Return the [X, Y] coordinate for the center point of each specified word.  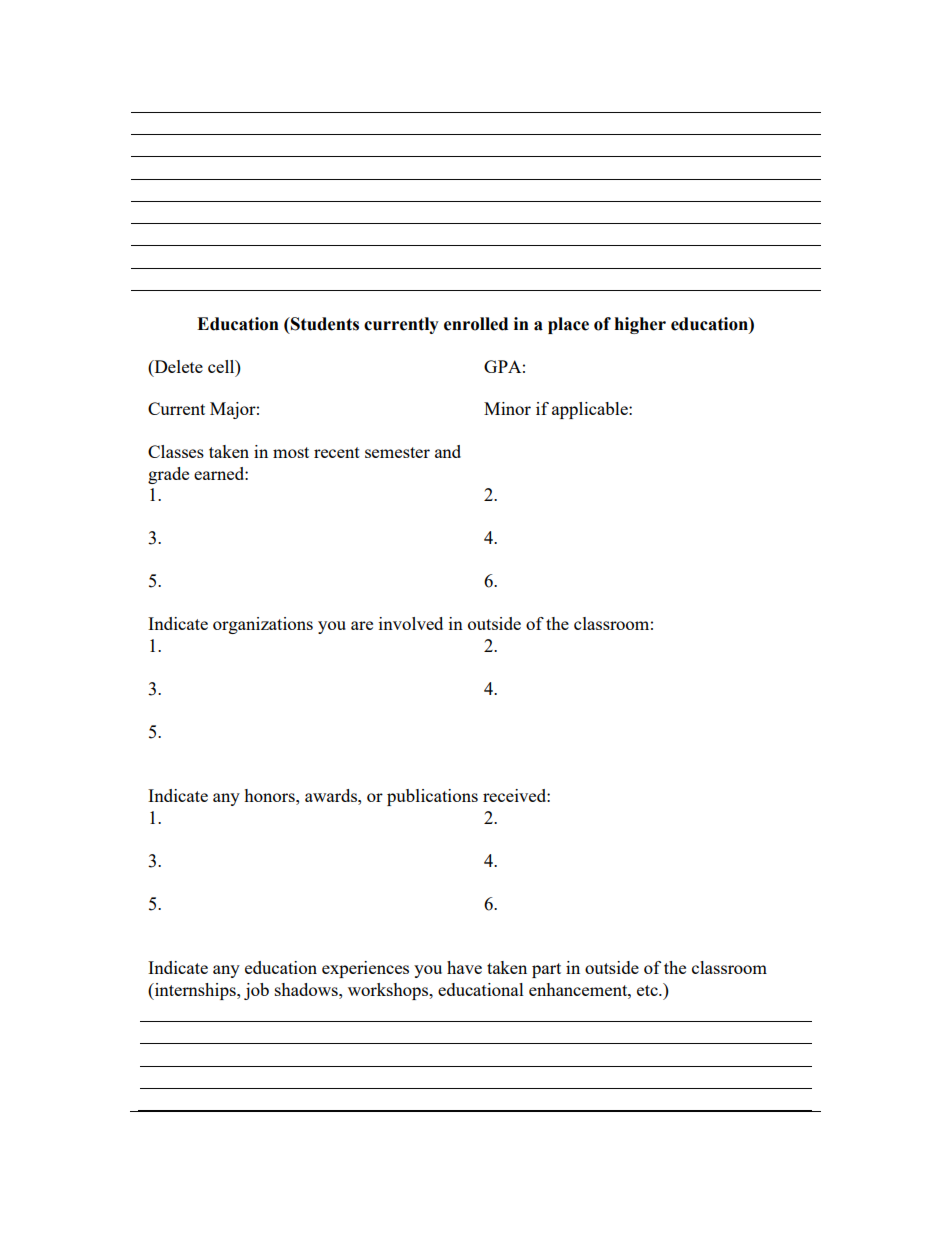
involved [411, 623]
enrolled [476, 324]
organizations [263, 625]
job [256, 991]
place [568, 325]
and [448, 451]
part [546, 970]
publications [432, 797]
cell [222, 366]
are [362, 625]
